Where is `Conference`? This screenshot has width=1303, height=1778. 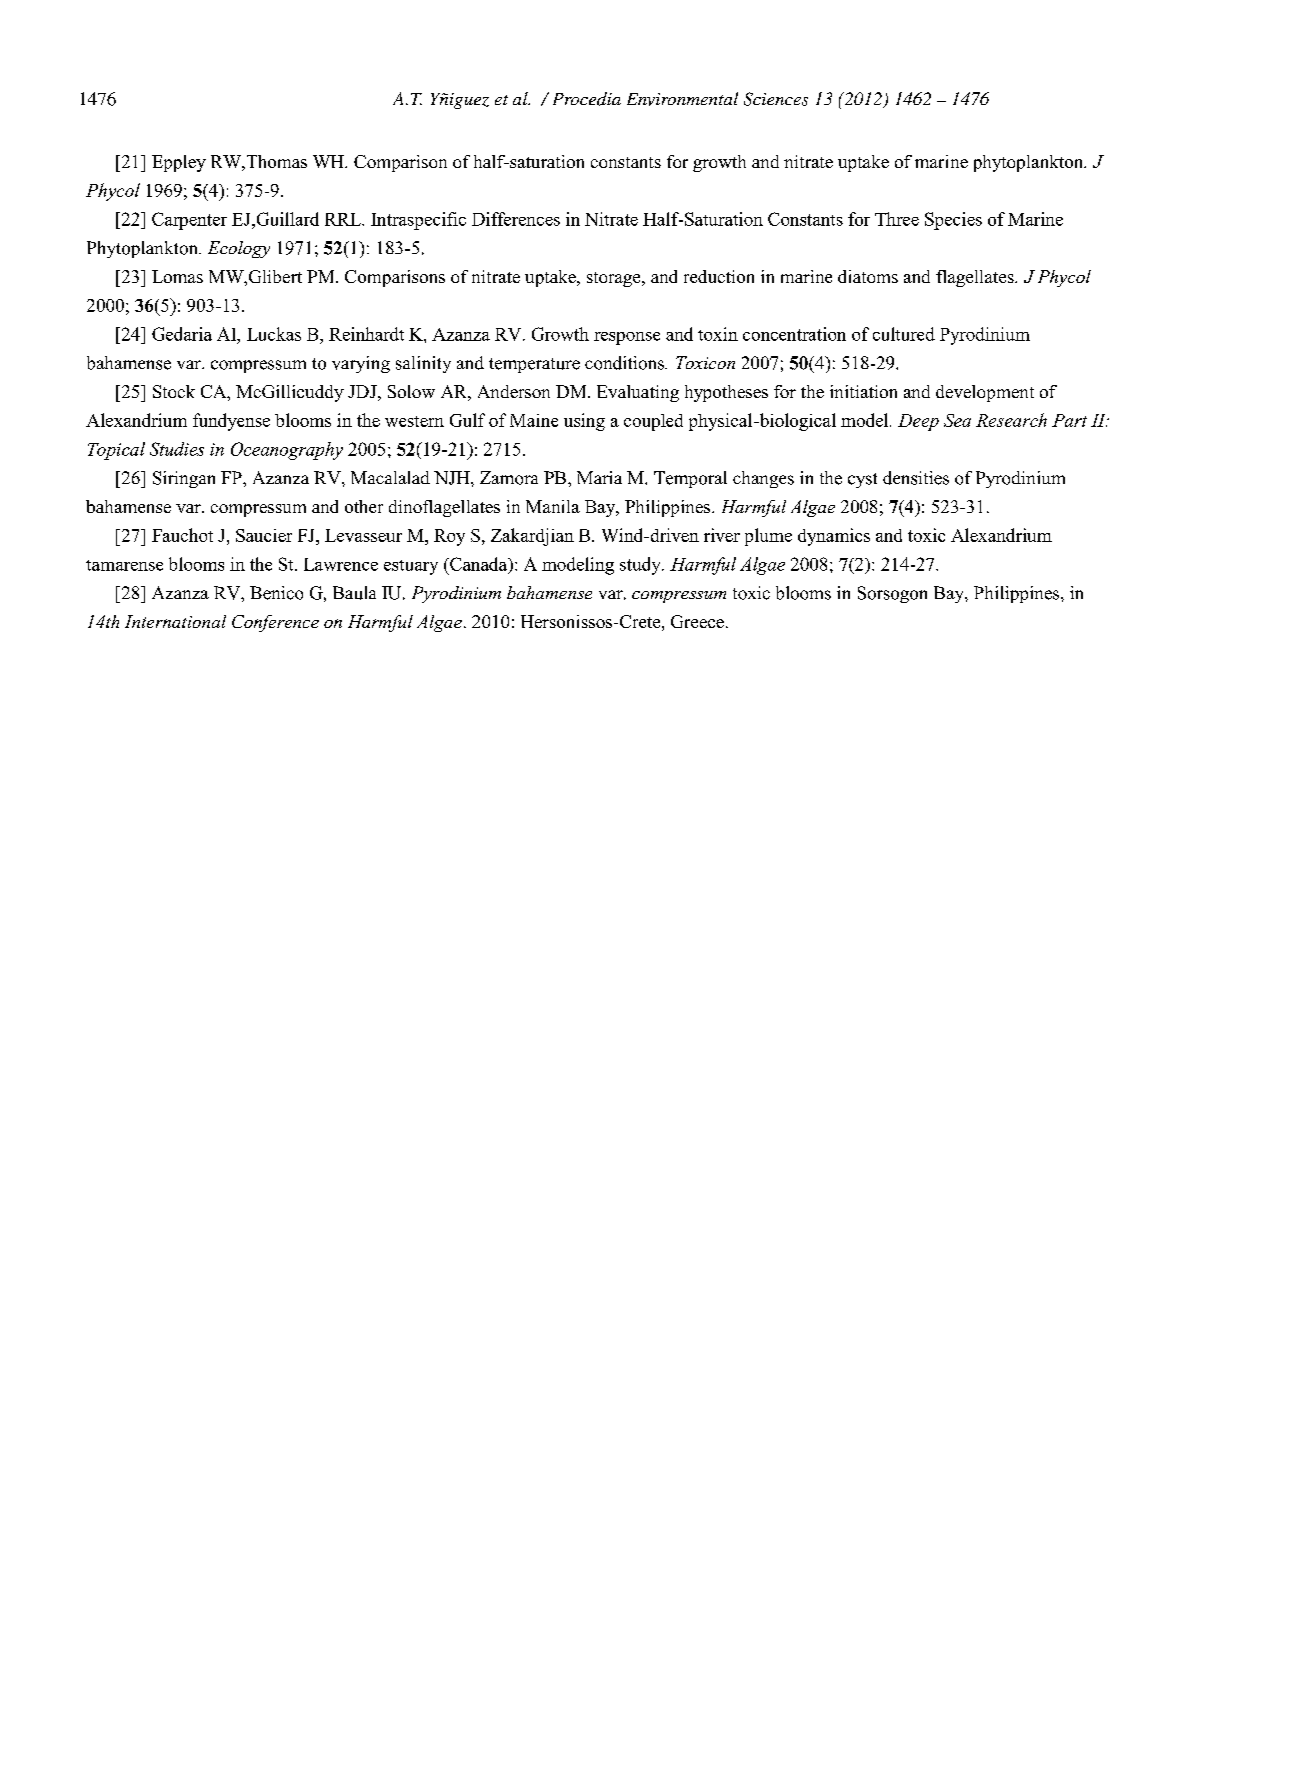
Conference is located at coordinates (275, 623).
